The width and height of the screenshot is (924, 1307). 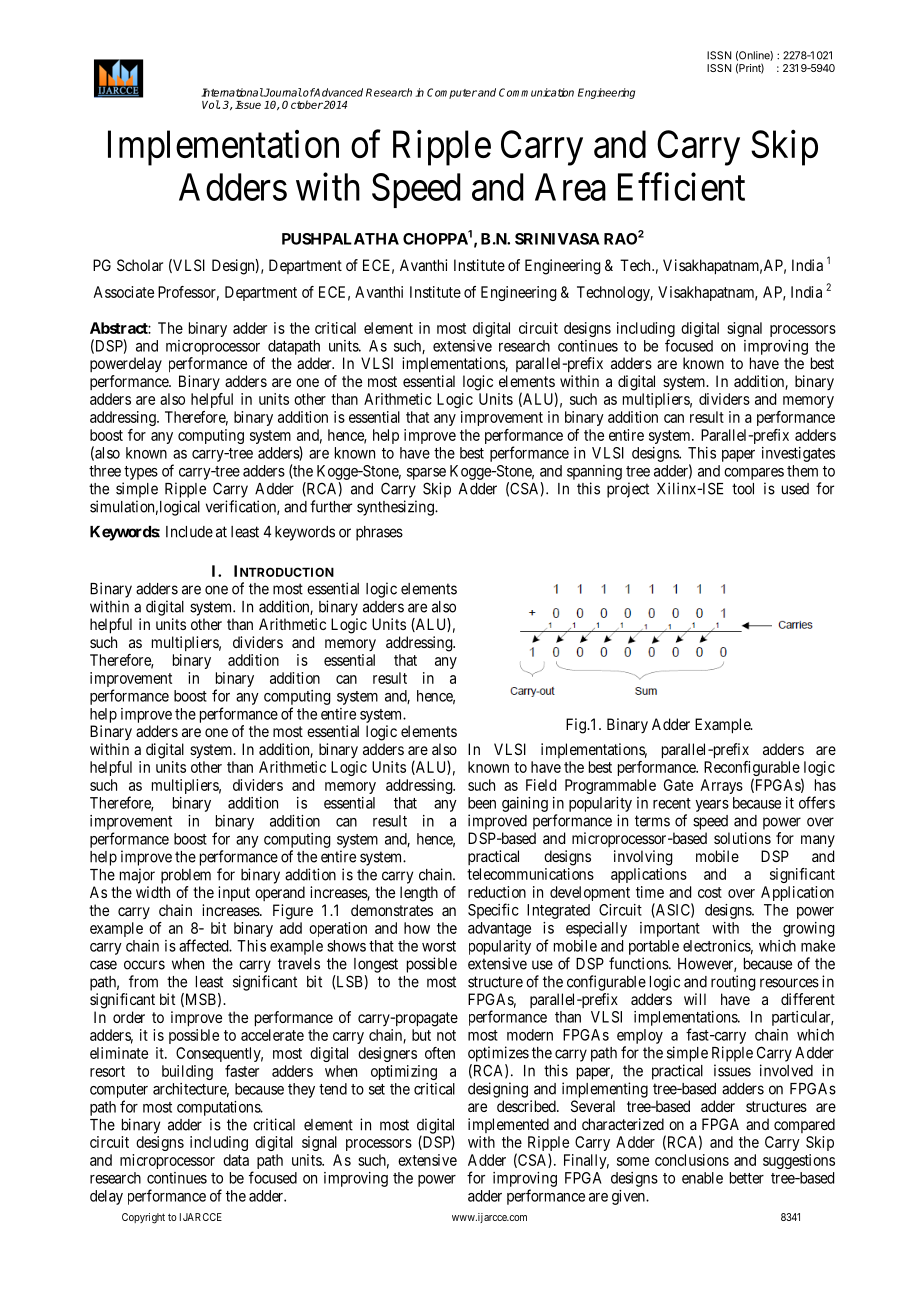 I want to click on implemented, so click(x=508, y=1125).
